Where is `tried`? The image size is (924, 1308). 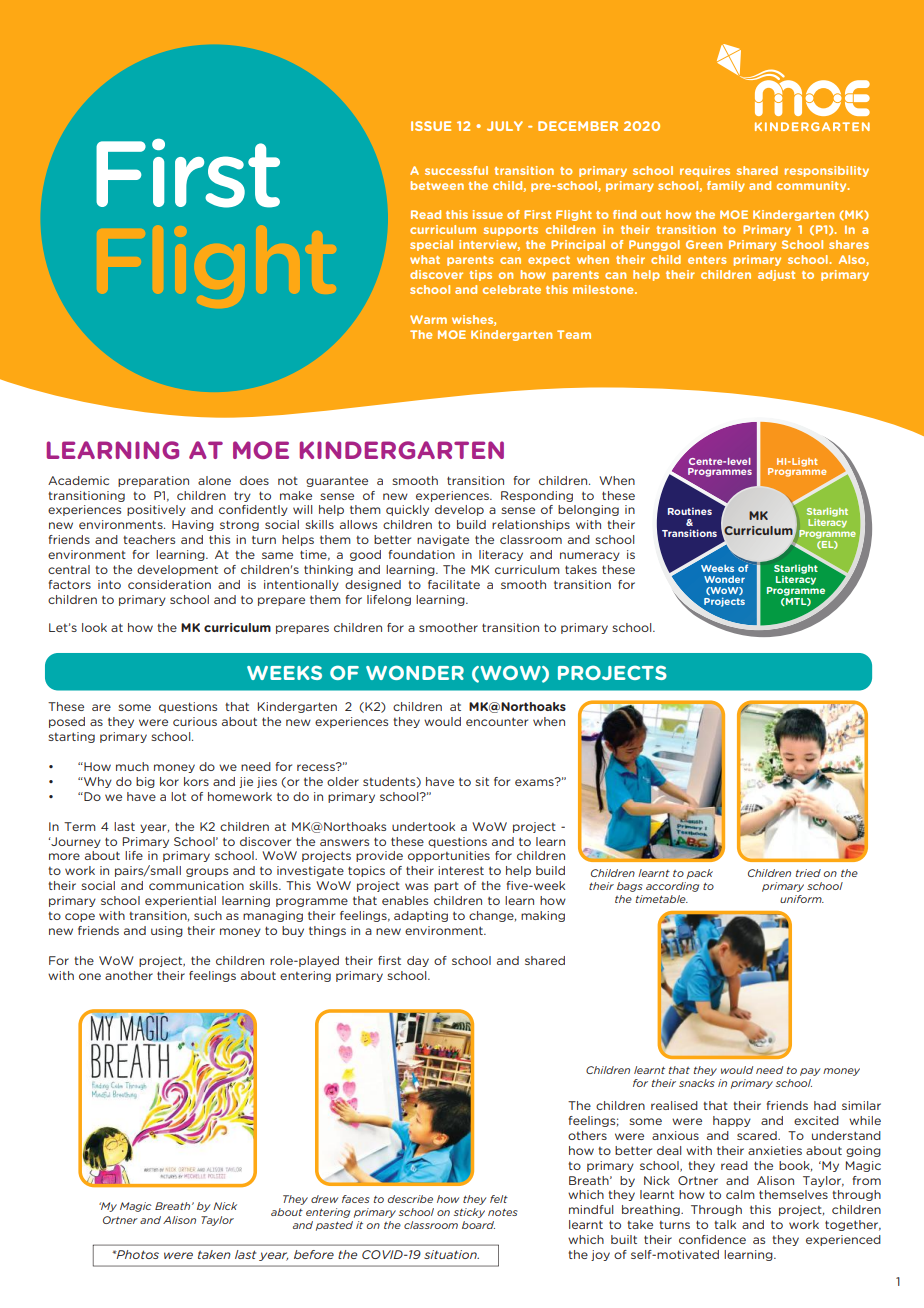
tried is located at coordinates (808, 873).
